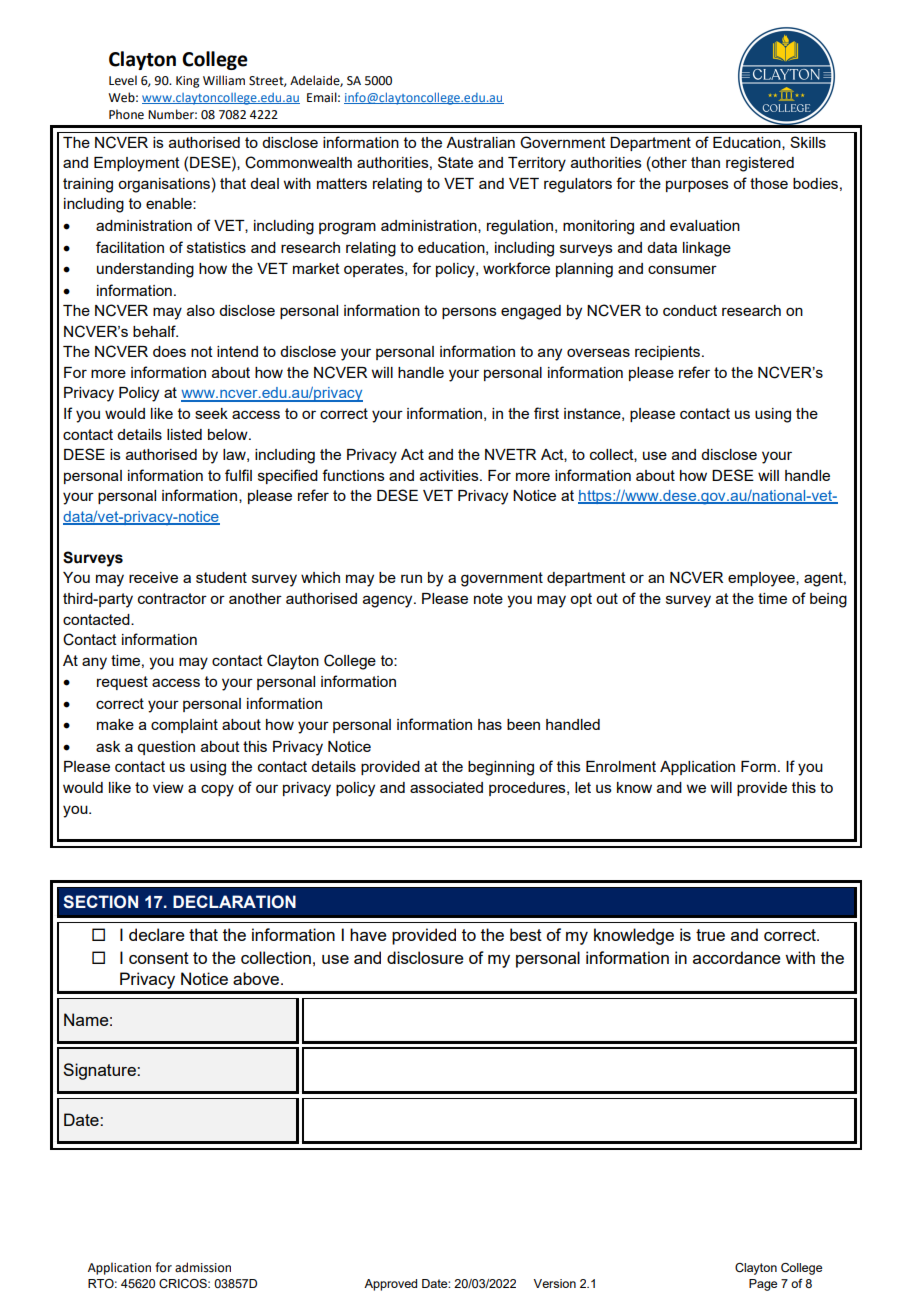 This screenshot has height=1308, width=924. Describe the element at coordinates (480, 142) in the screenshot. I see `Australian` at that location.
